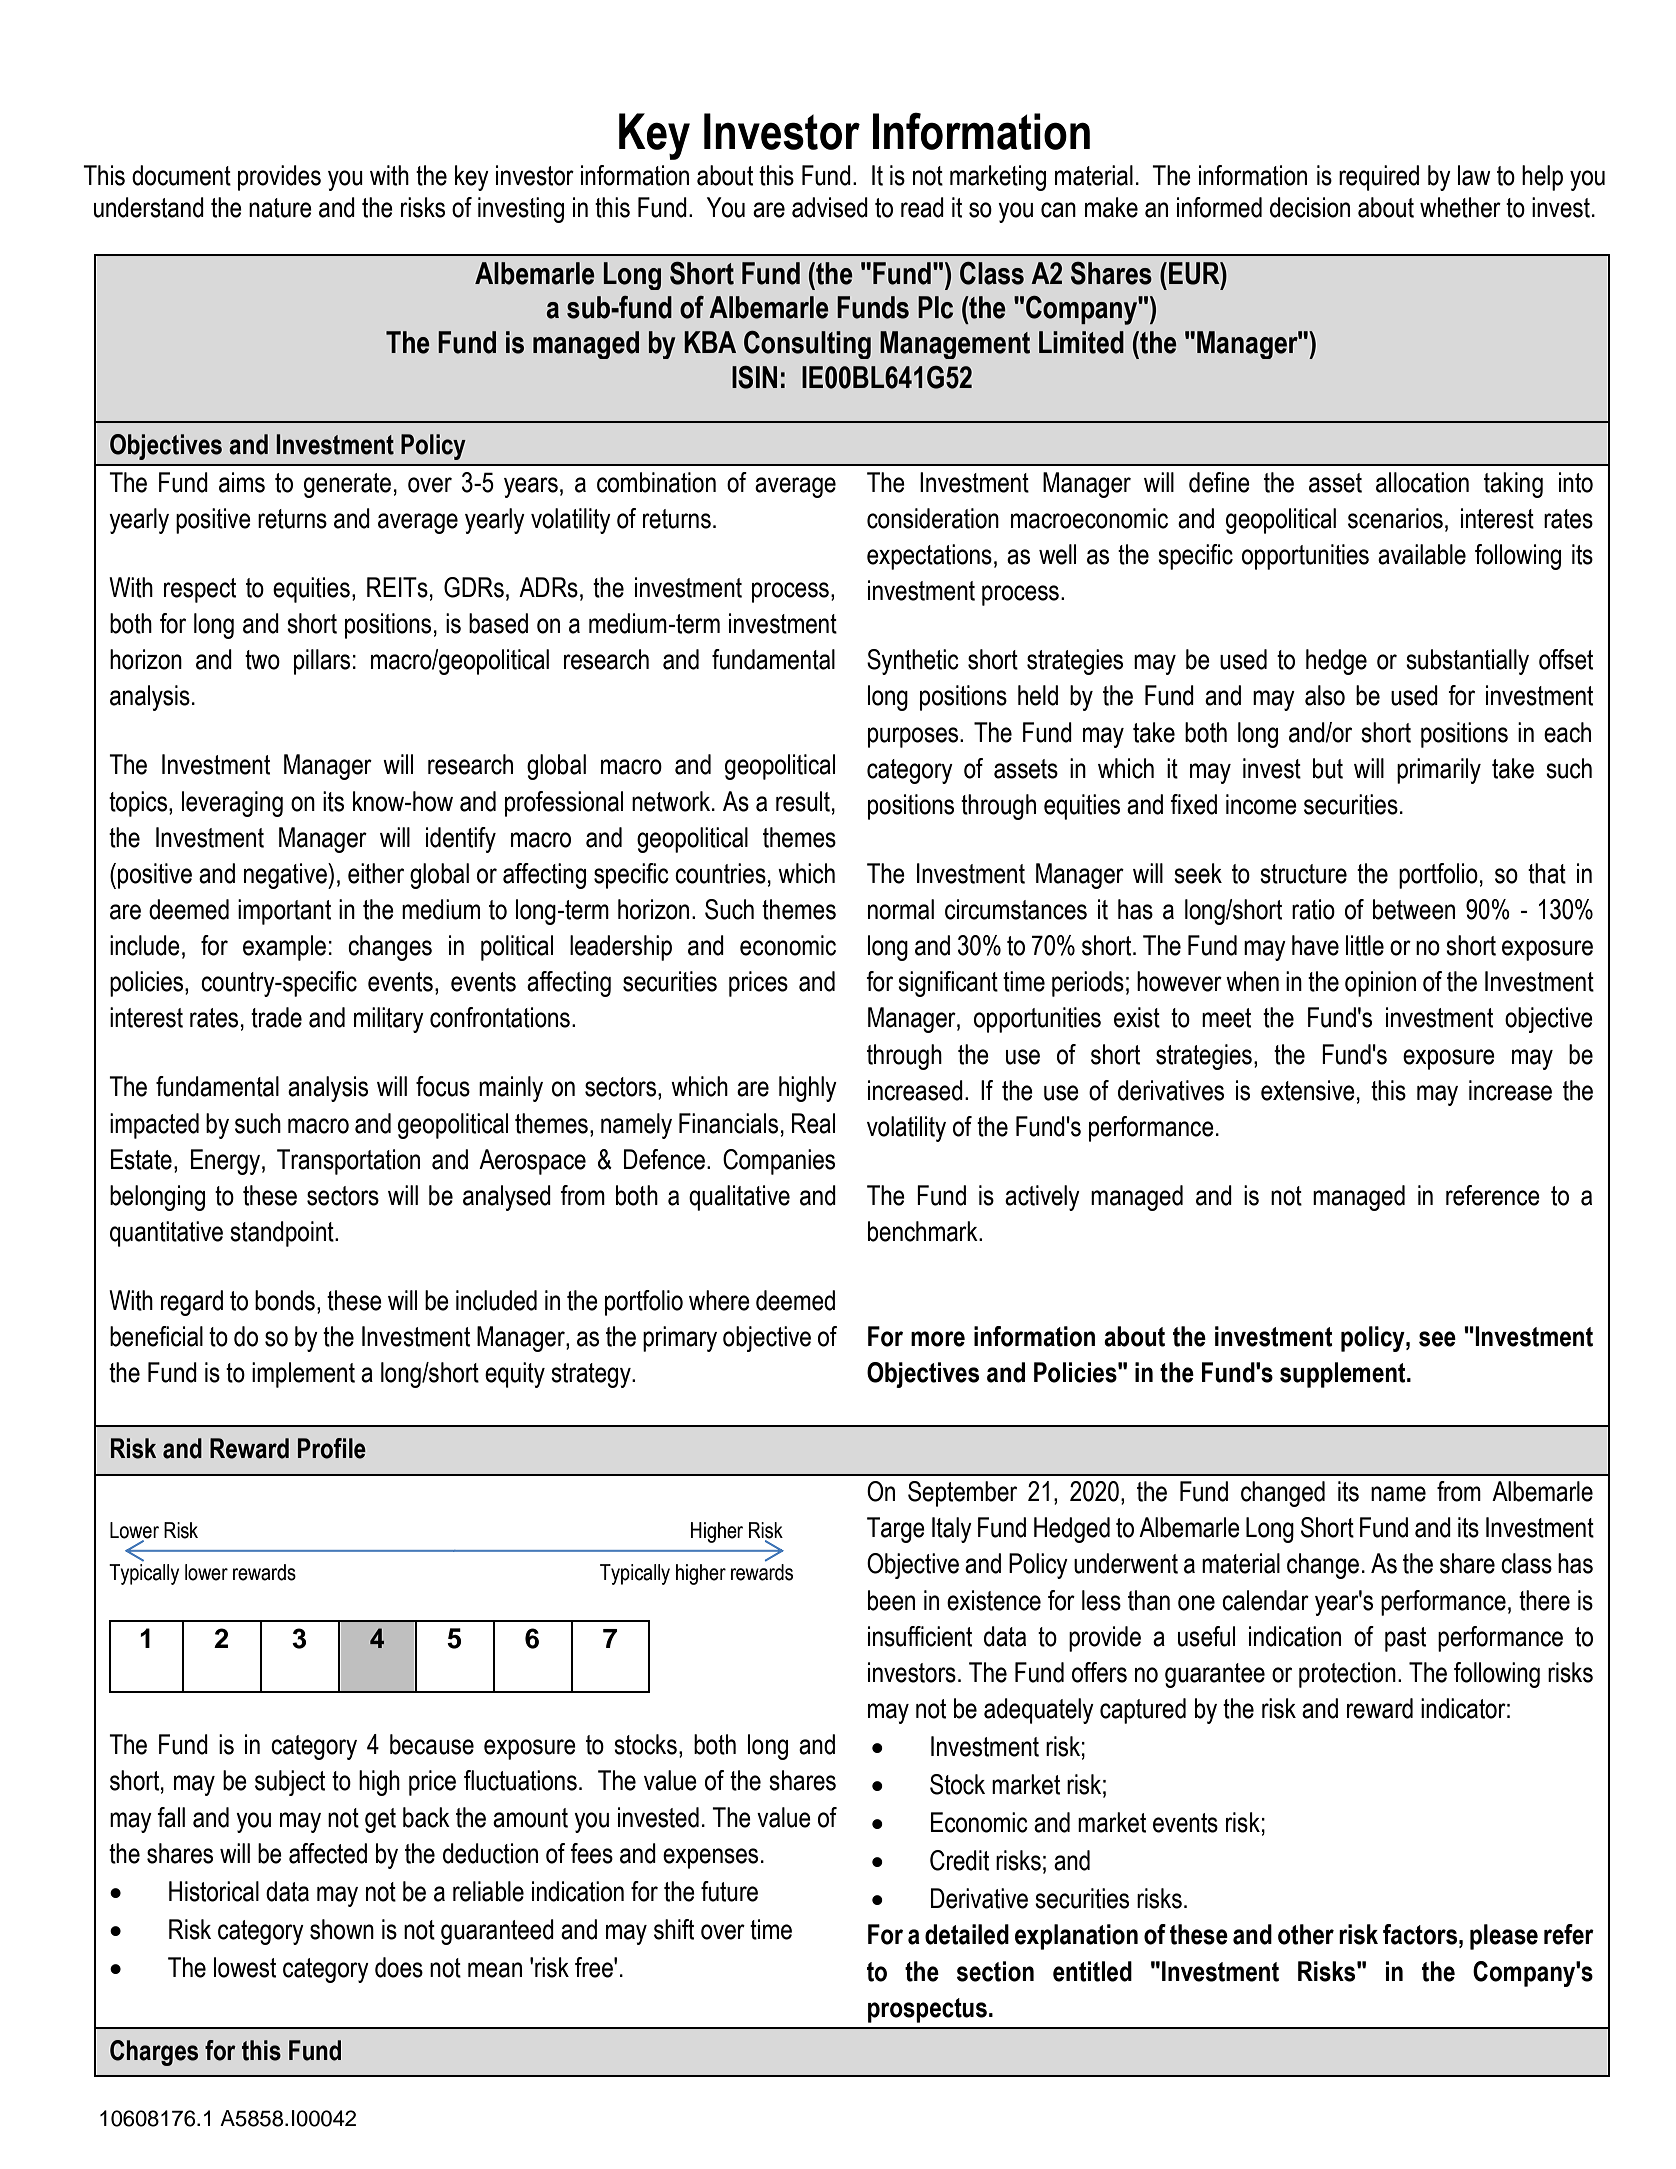 This screenshot has height=2169, width=1676. I want to click on Transportation, so click(348, 1162).
